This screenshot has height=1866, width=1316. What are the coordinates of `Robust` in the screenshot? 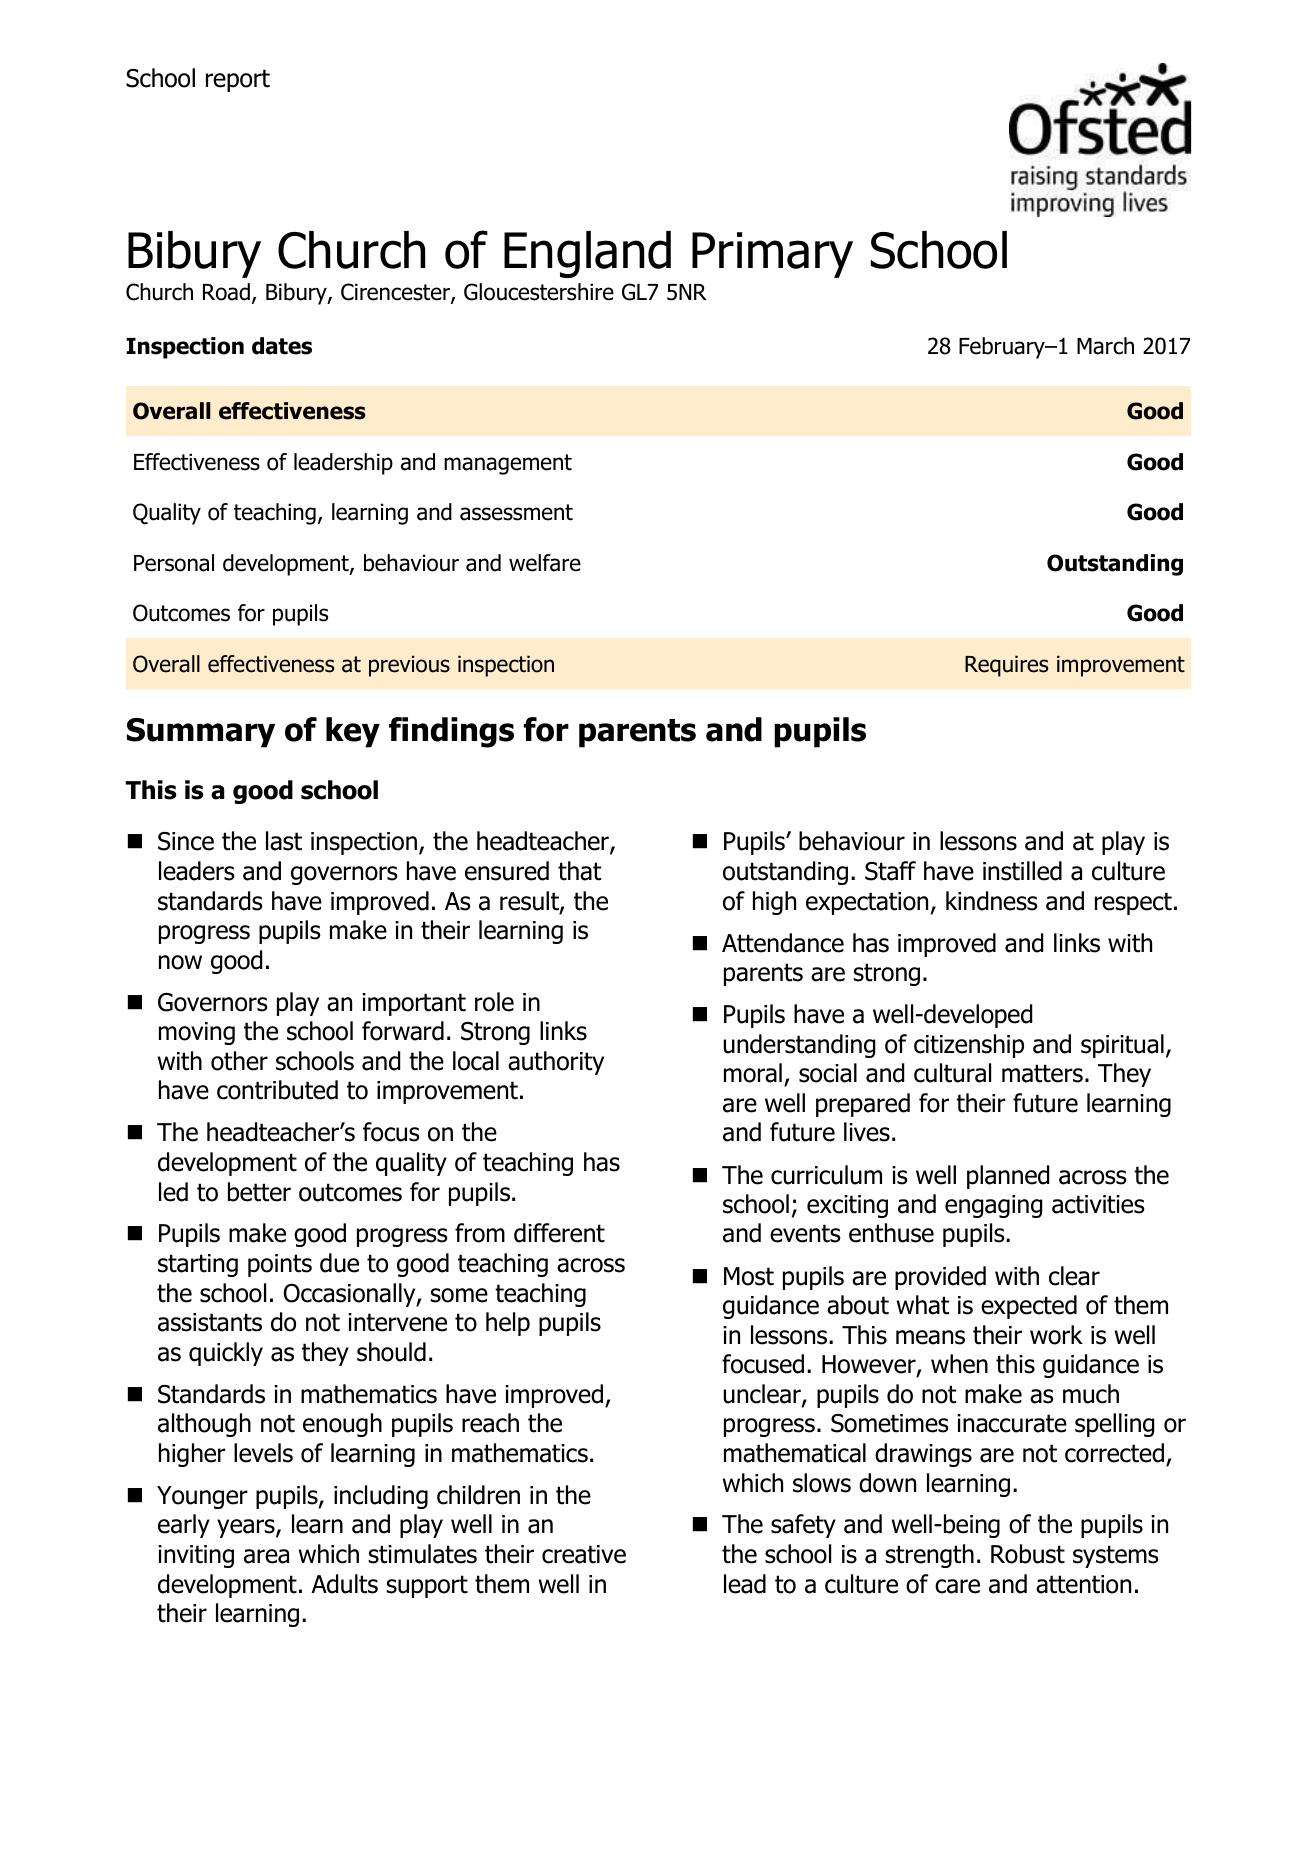 It's located at (1028, 1554).
